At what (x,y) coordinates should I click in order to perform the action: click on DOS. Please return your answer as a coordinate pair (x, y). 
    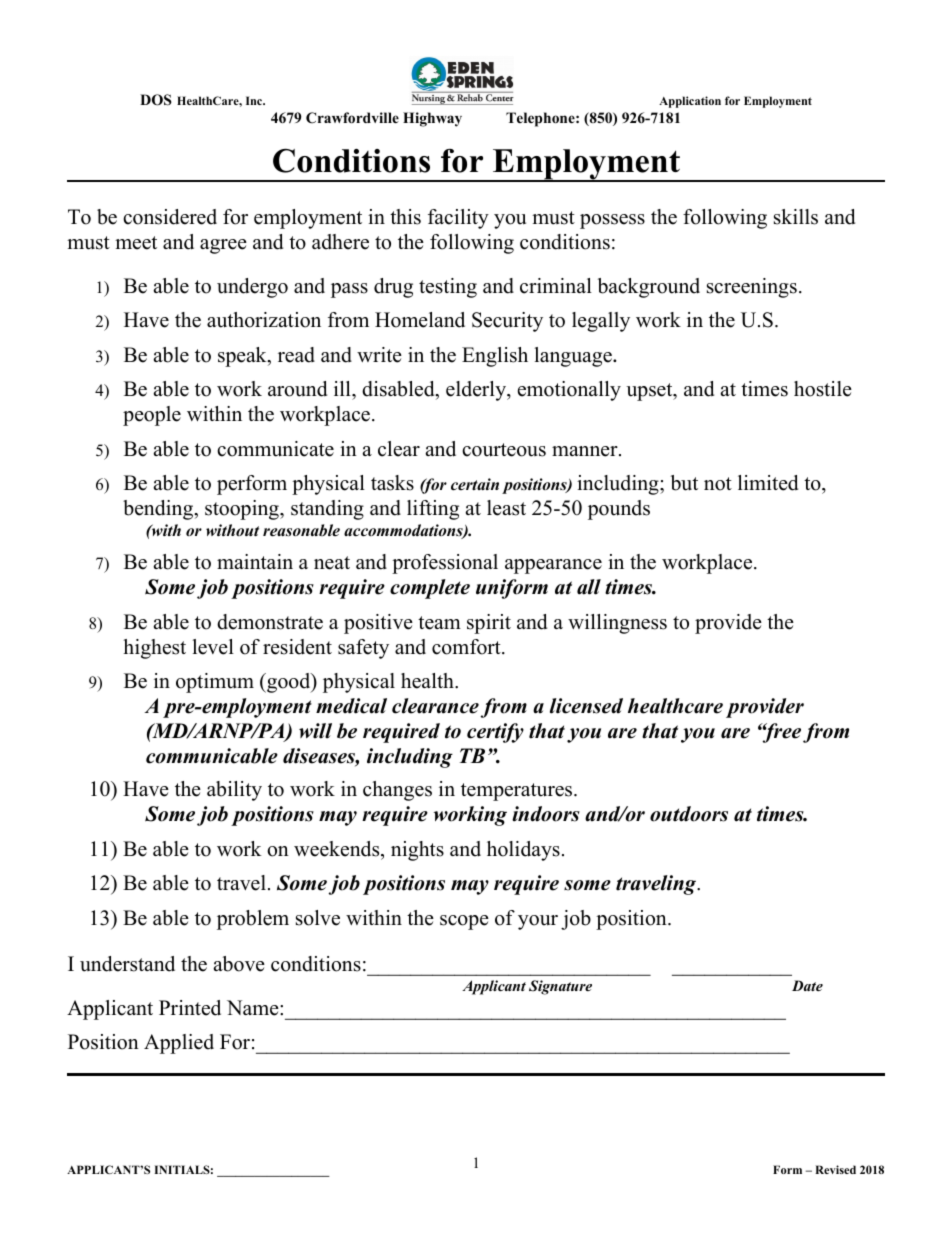
    Looking at the image, I should click on (156, 100).
